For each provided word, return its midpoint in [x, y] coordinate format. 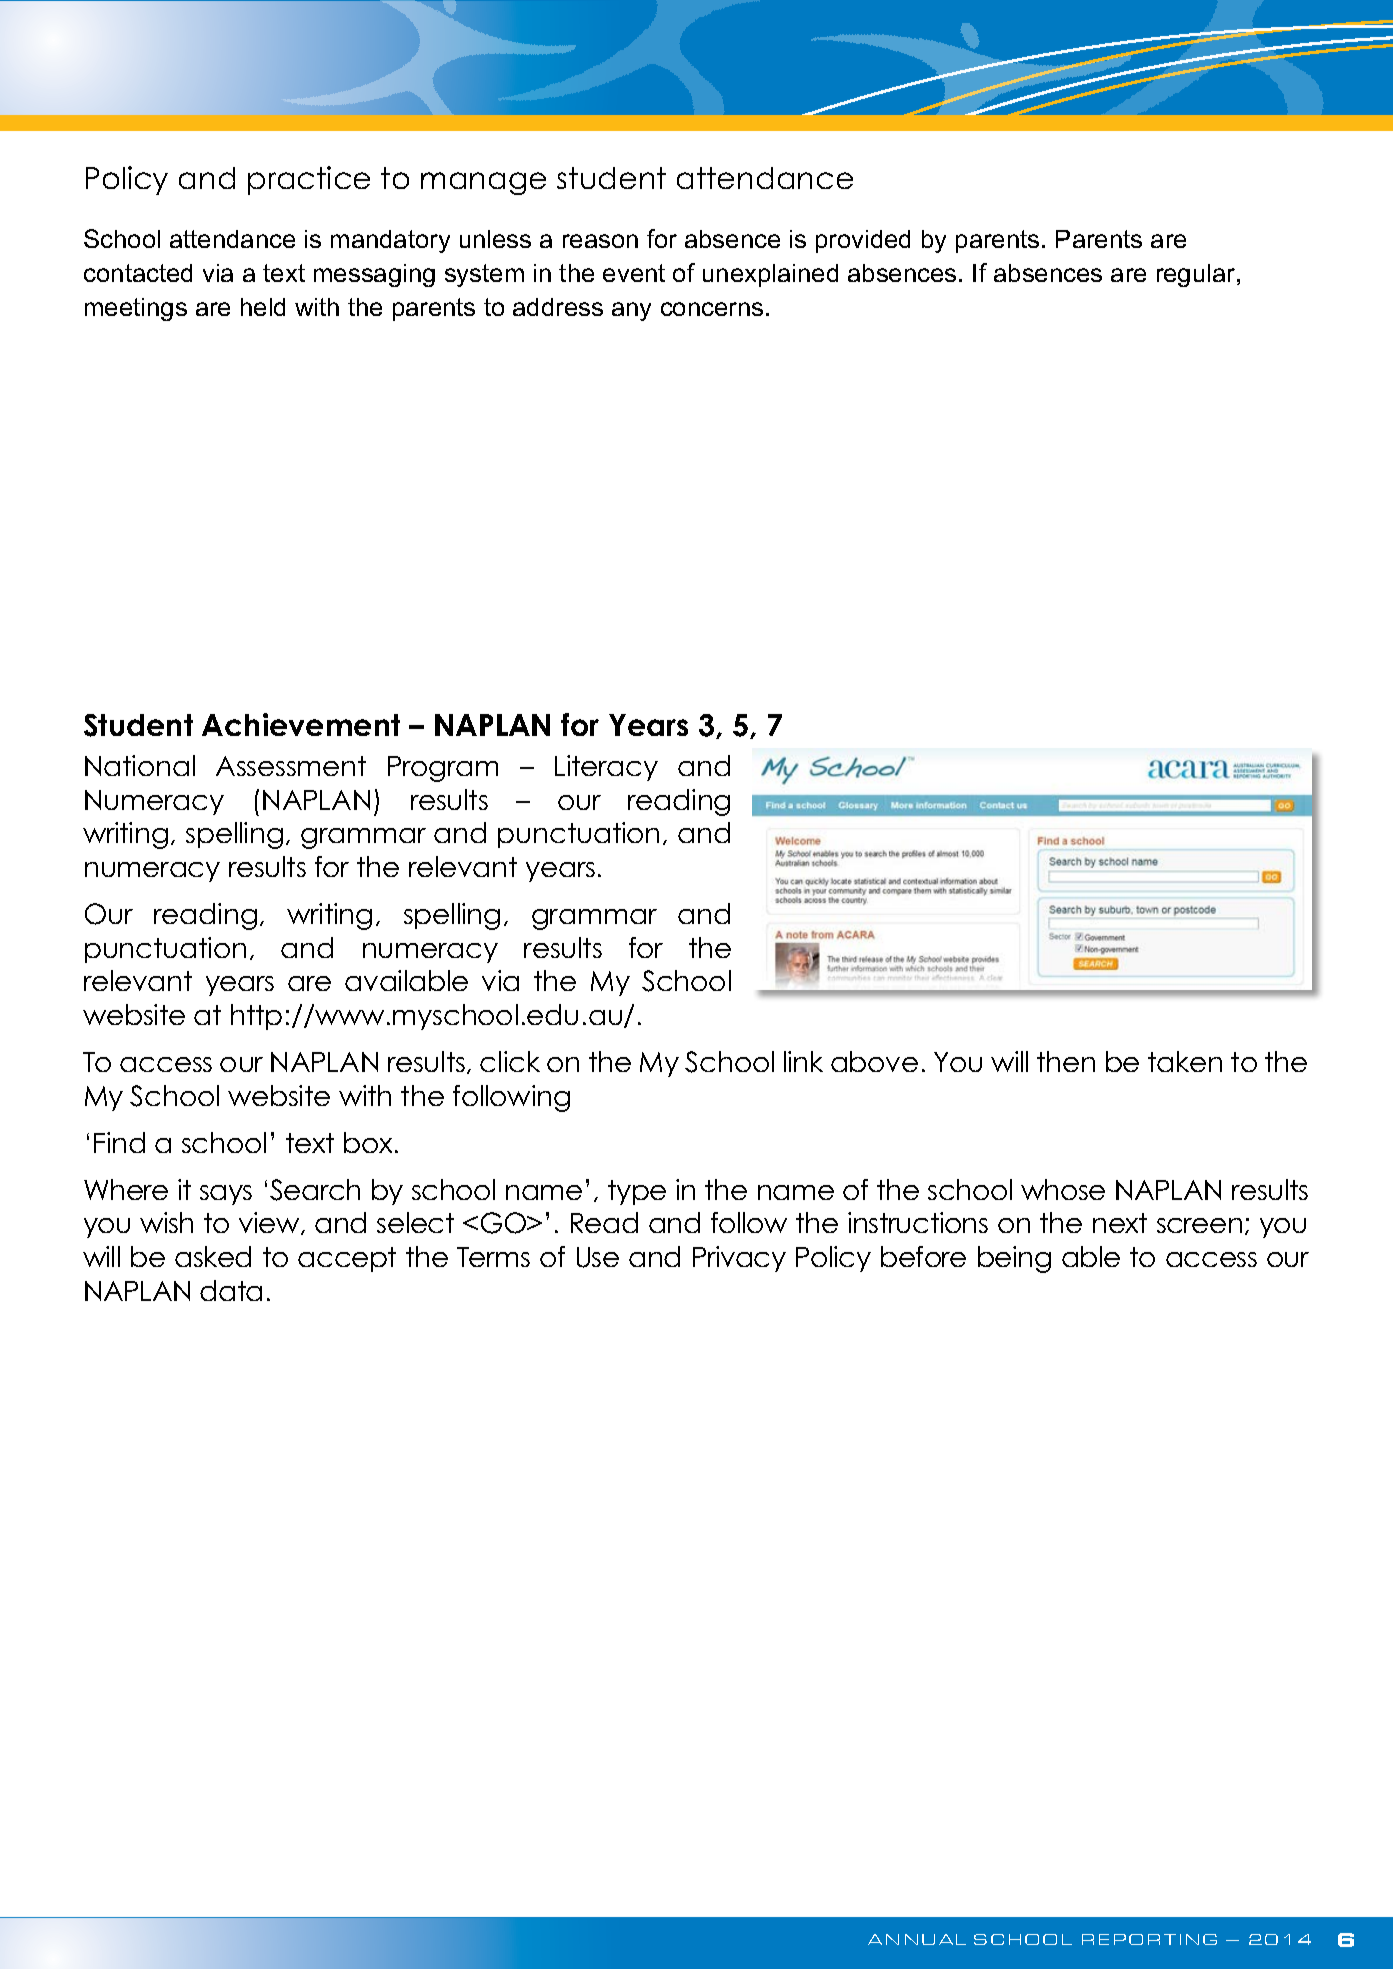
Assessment [291, 766]
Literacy [606, 768]
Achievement [301, 724]
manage [483, 183]
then [1066, 1061]
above [874, 1061]
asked [213, 1256]
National [140, 765]
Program [443, 769]
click [510, 1061]
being [1014, 1259]
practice [309, 180]
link [803, 1061]
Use [598, 1257]
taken [1185, 1061]
